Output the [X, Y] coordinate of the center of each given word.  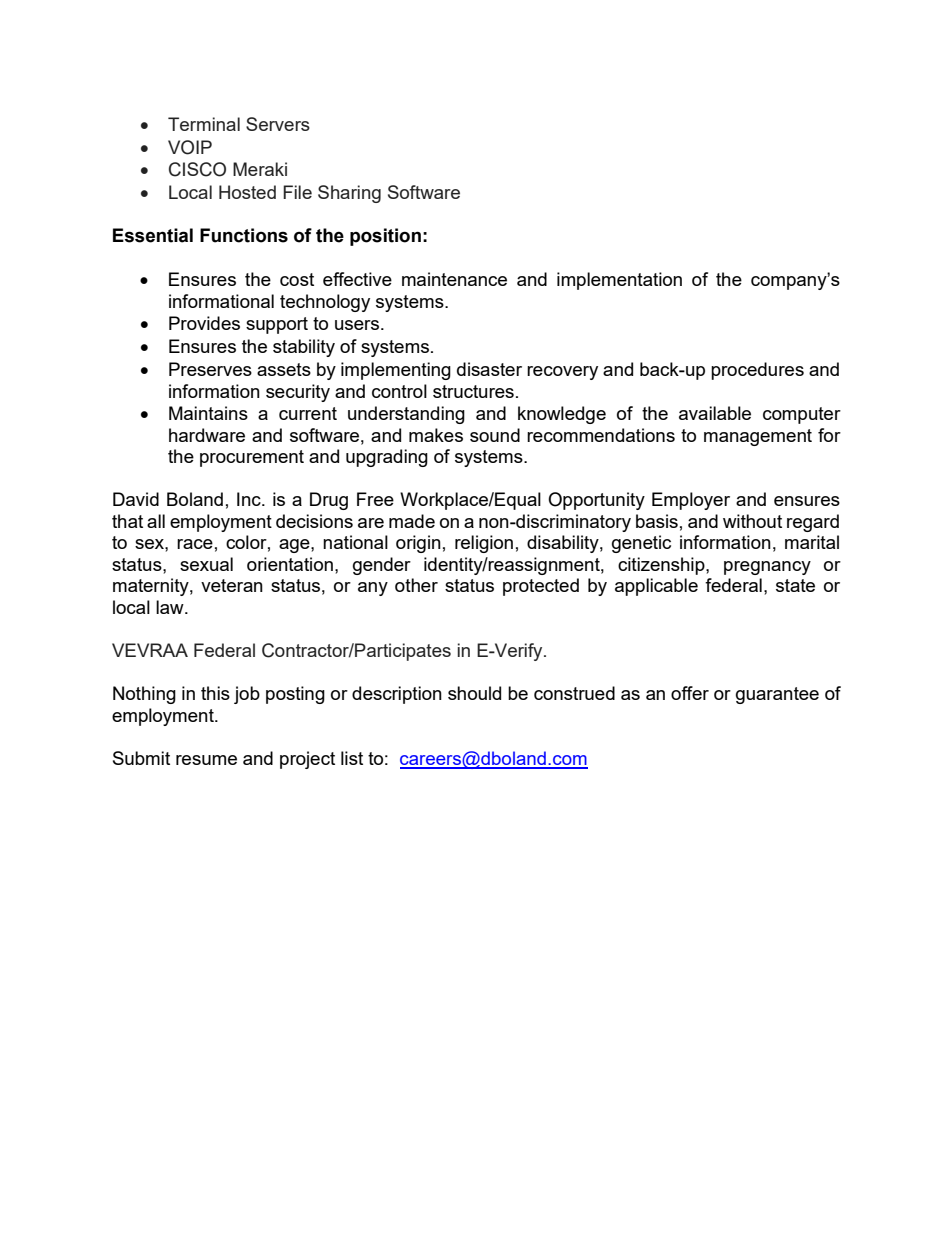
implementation [619, 281]
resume [206, 760]
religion [484, 544]
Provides [204, 323]
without [752, 521]
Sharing [349, 194]
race [195, 544]
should [474, 693]
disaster [489, 369]
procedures [757, 371]
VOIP [190, 147]
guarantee [777, 695]
